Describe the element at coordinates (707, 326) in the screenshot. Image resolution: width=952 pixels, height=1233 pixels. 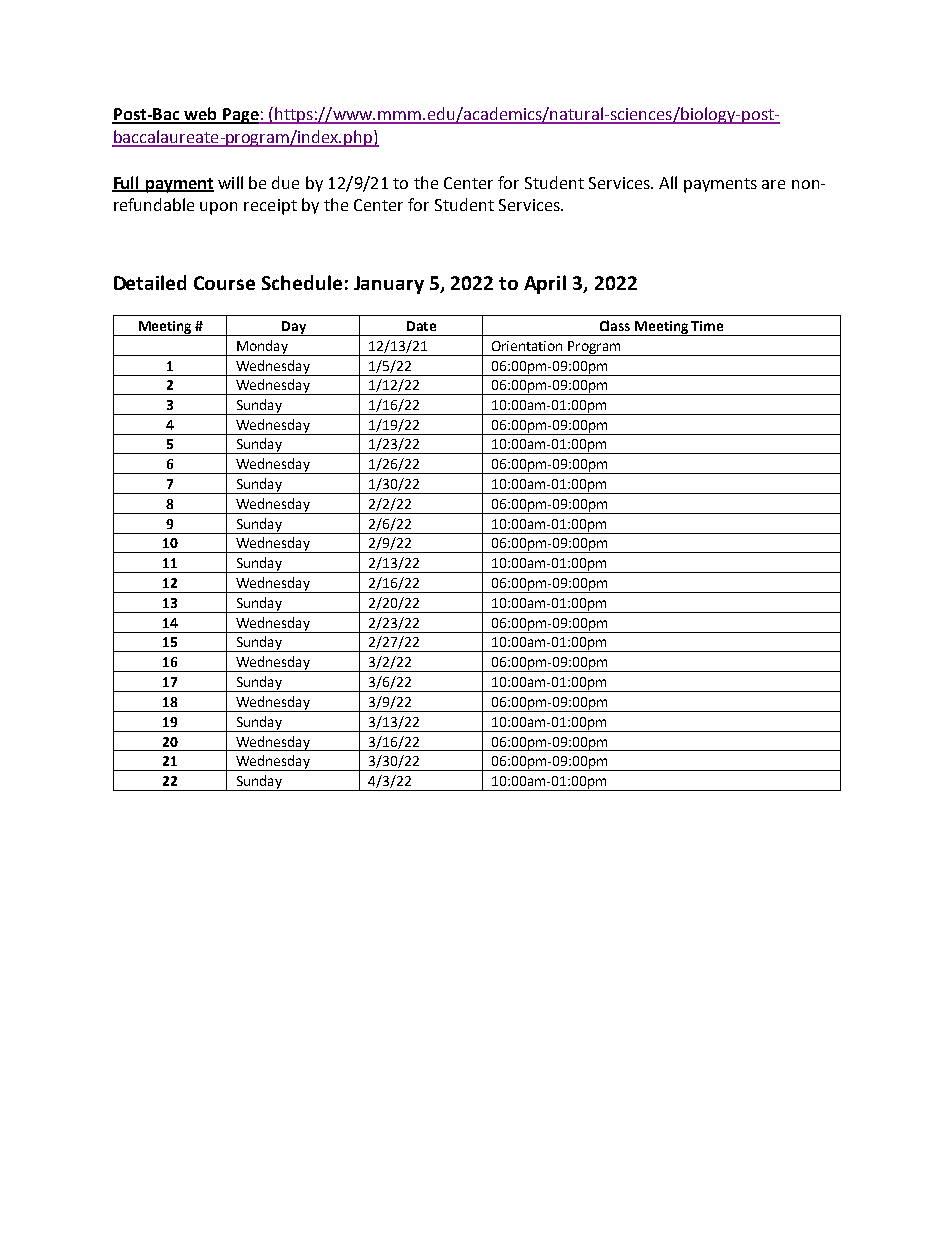
I see `Time` at that location.
